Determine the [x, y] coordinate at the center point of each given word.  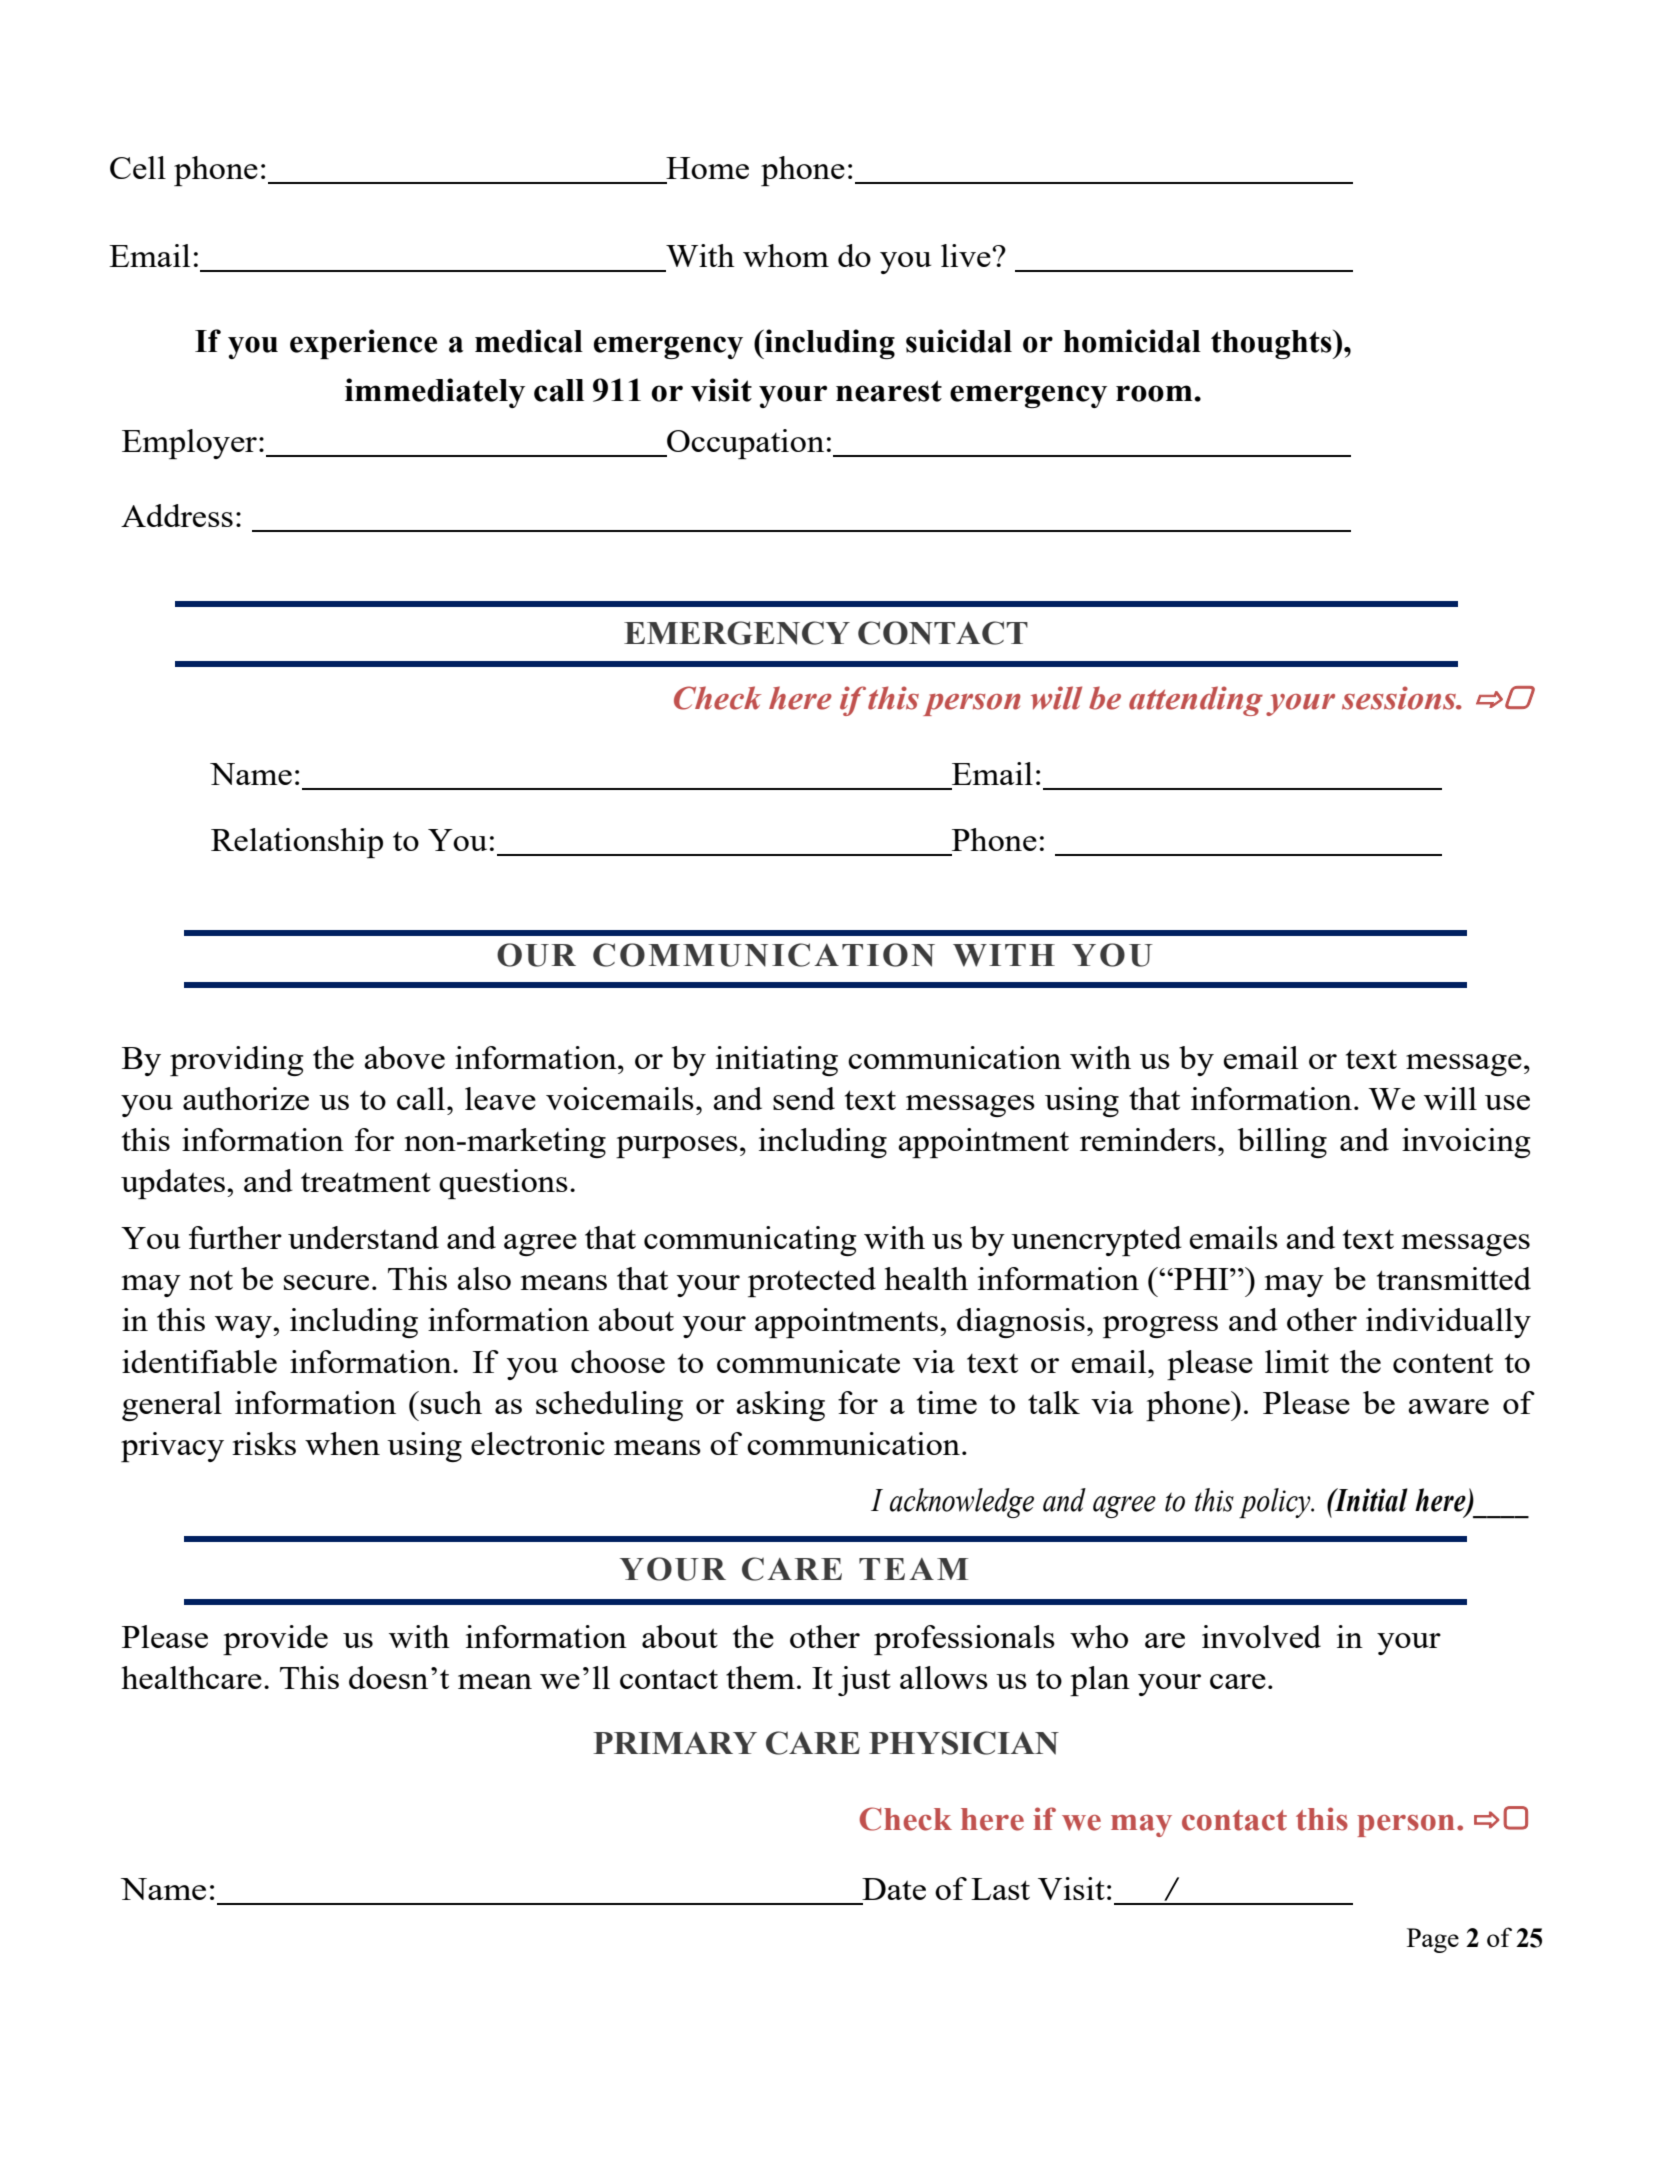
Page [1433, 1940]
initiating [777, 1061]
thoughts [1272, 344]
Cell [138, 167]
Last [1000, 1889]
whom [786, 255]
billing [1282, 1143]
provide [275, 1640]
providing [237, 1061]
